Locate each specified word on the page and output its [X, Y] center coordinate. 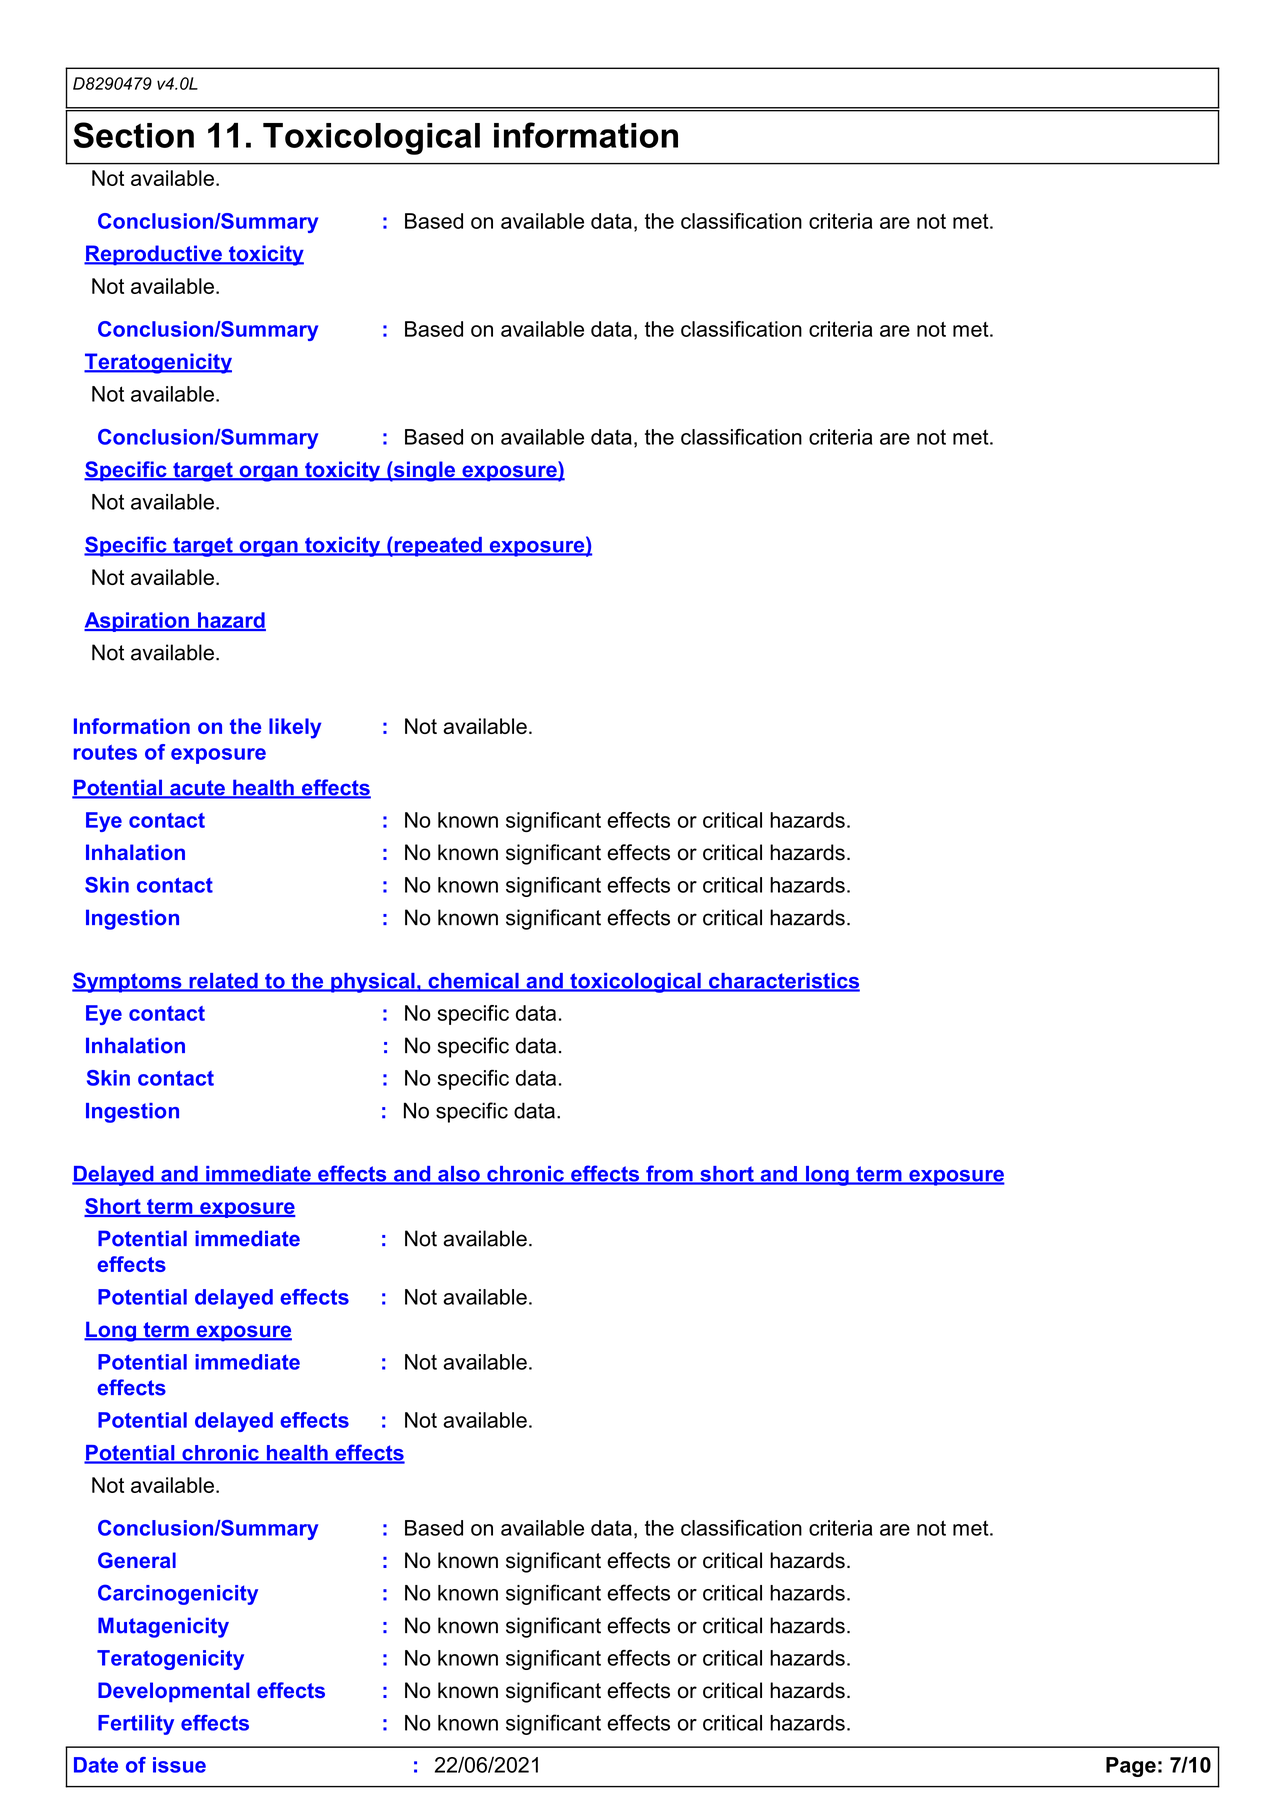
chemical [473, 982]
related [223, 982]
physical [373, 983]
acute [197, 789]
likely [295, 728]
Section [133, 135]
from [669, 1174]
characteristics [783, 982]
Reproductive [154, 255]
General [137, 1560]
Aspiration [137, 622]
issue [179, 1765]
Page [1131, 1767]
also [459, 1175]
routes [105, 752]
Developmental [174, 1692]
